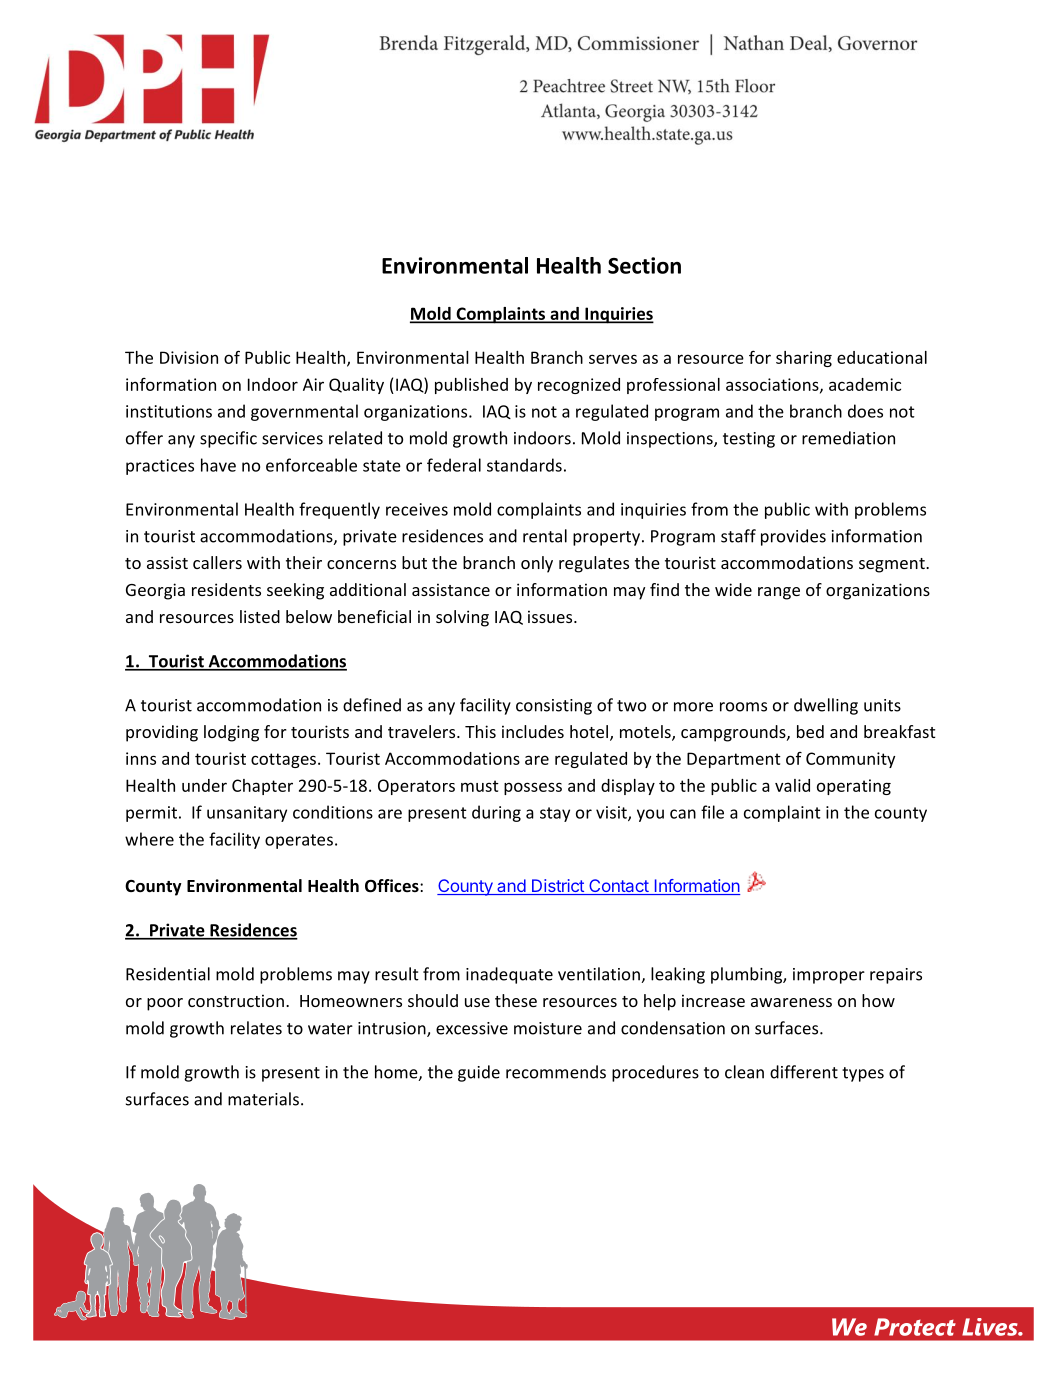  Describe the element at coordinates (548, 1028) in the screenshot. I see `moisture` at that location.
